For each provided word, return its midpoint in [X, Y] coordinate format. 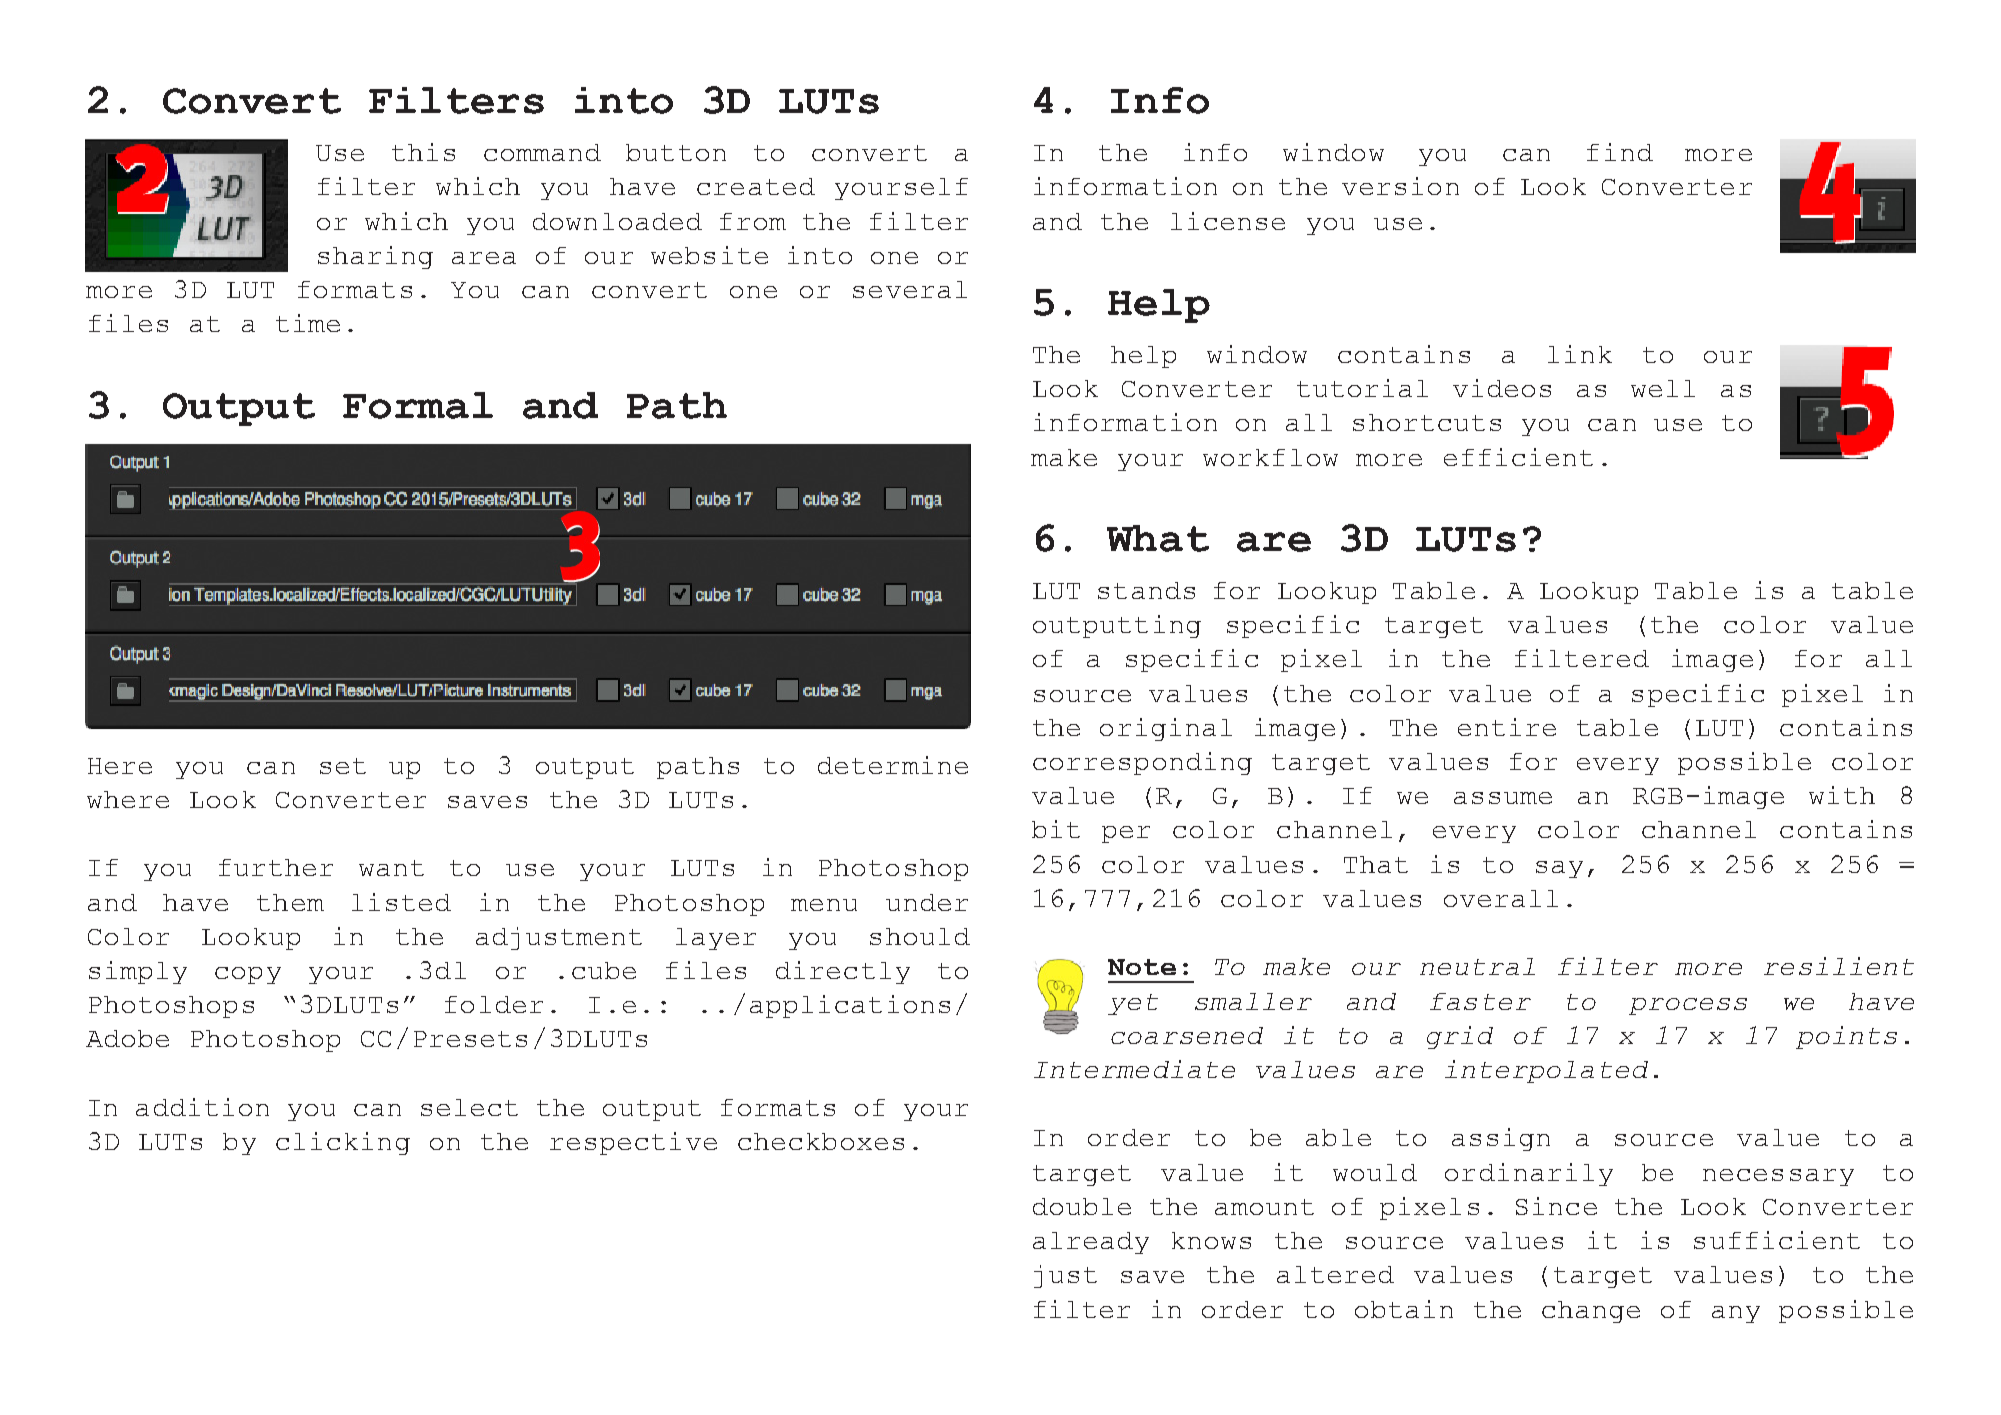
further [276, 867]
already [1091, 1243]
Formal [418, 405]
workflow [1270, 457]
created [756, 186]
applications [850, 1006]
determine [893, 765]
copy [248, 975]
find [1620, 152]
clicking [343, 1143]
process [1688, 1006]
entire [1507, 727]
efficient [1518, 457]
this [423, 152]
